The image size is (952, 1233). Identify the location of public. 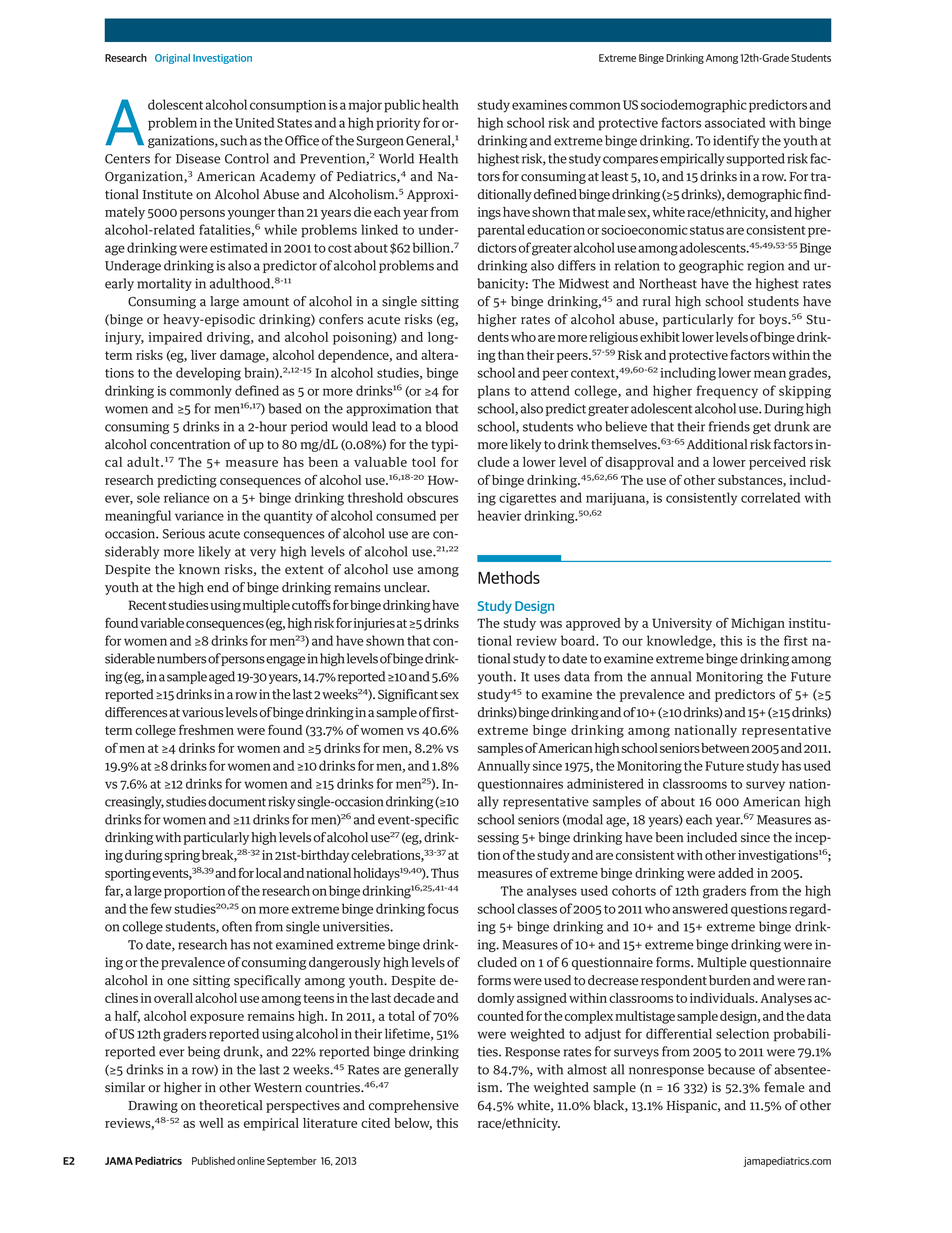
(402, 106).
